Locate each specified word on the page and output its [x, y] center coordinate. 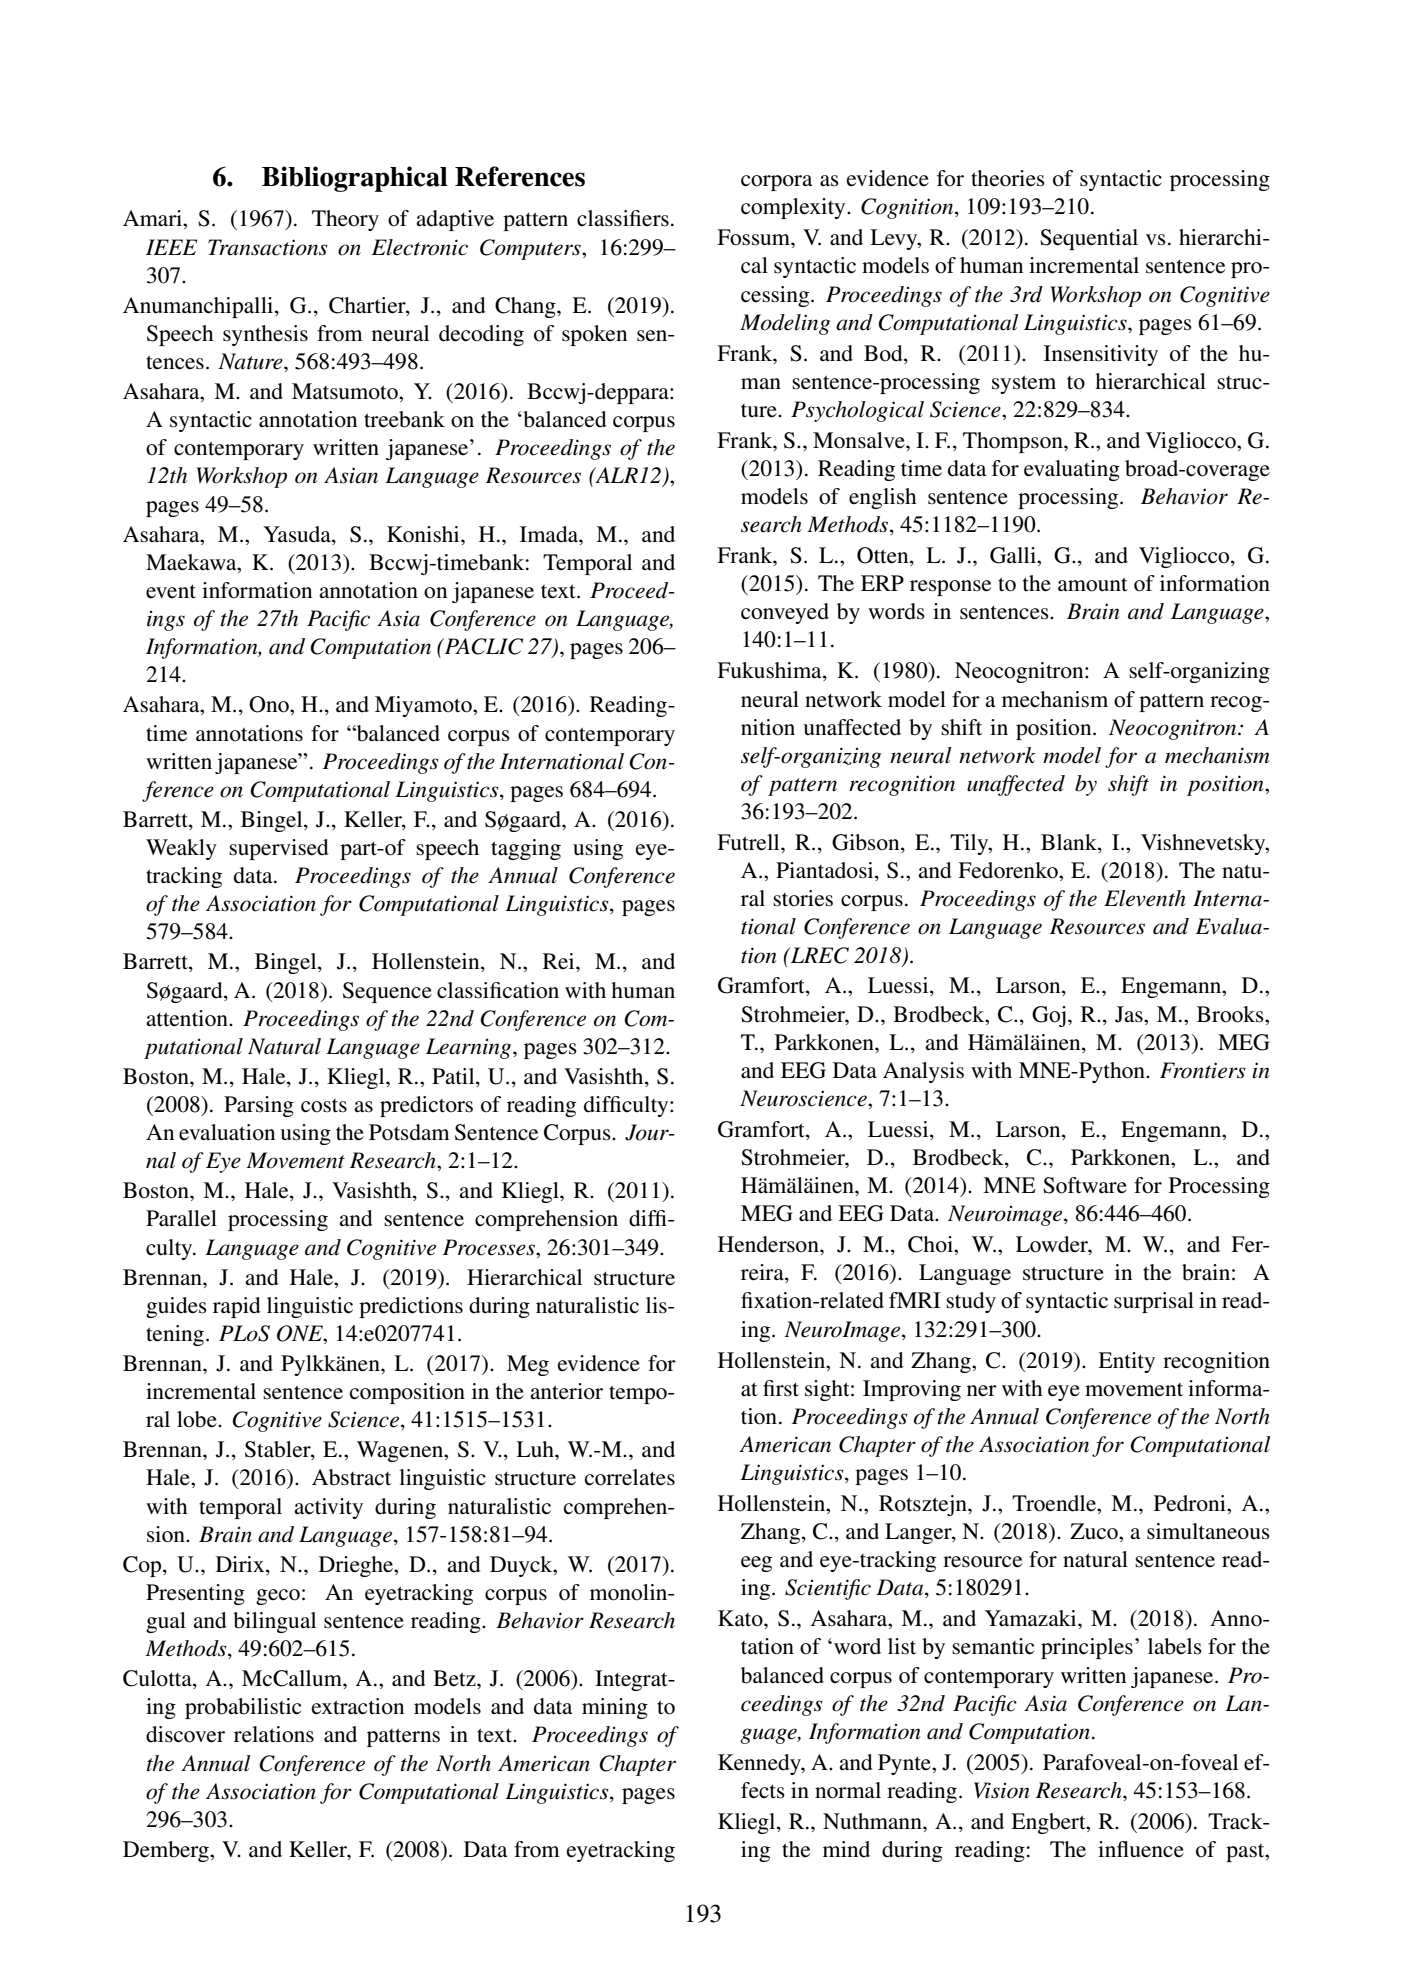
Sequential [1089, 239]
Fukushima [770, 671]
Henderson [769, 1244]
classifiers [623, 218]
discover [185, 1734]
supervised [279, 849]
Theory [345, 220]
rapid [237, 1307]
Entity [1126, 1362]
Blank [1070, 843]
